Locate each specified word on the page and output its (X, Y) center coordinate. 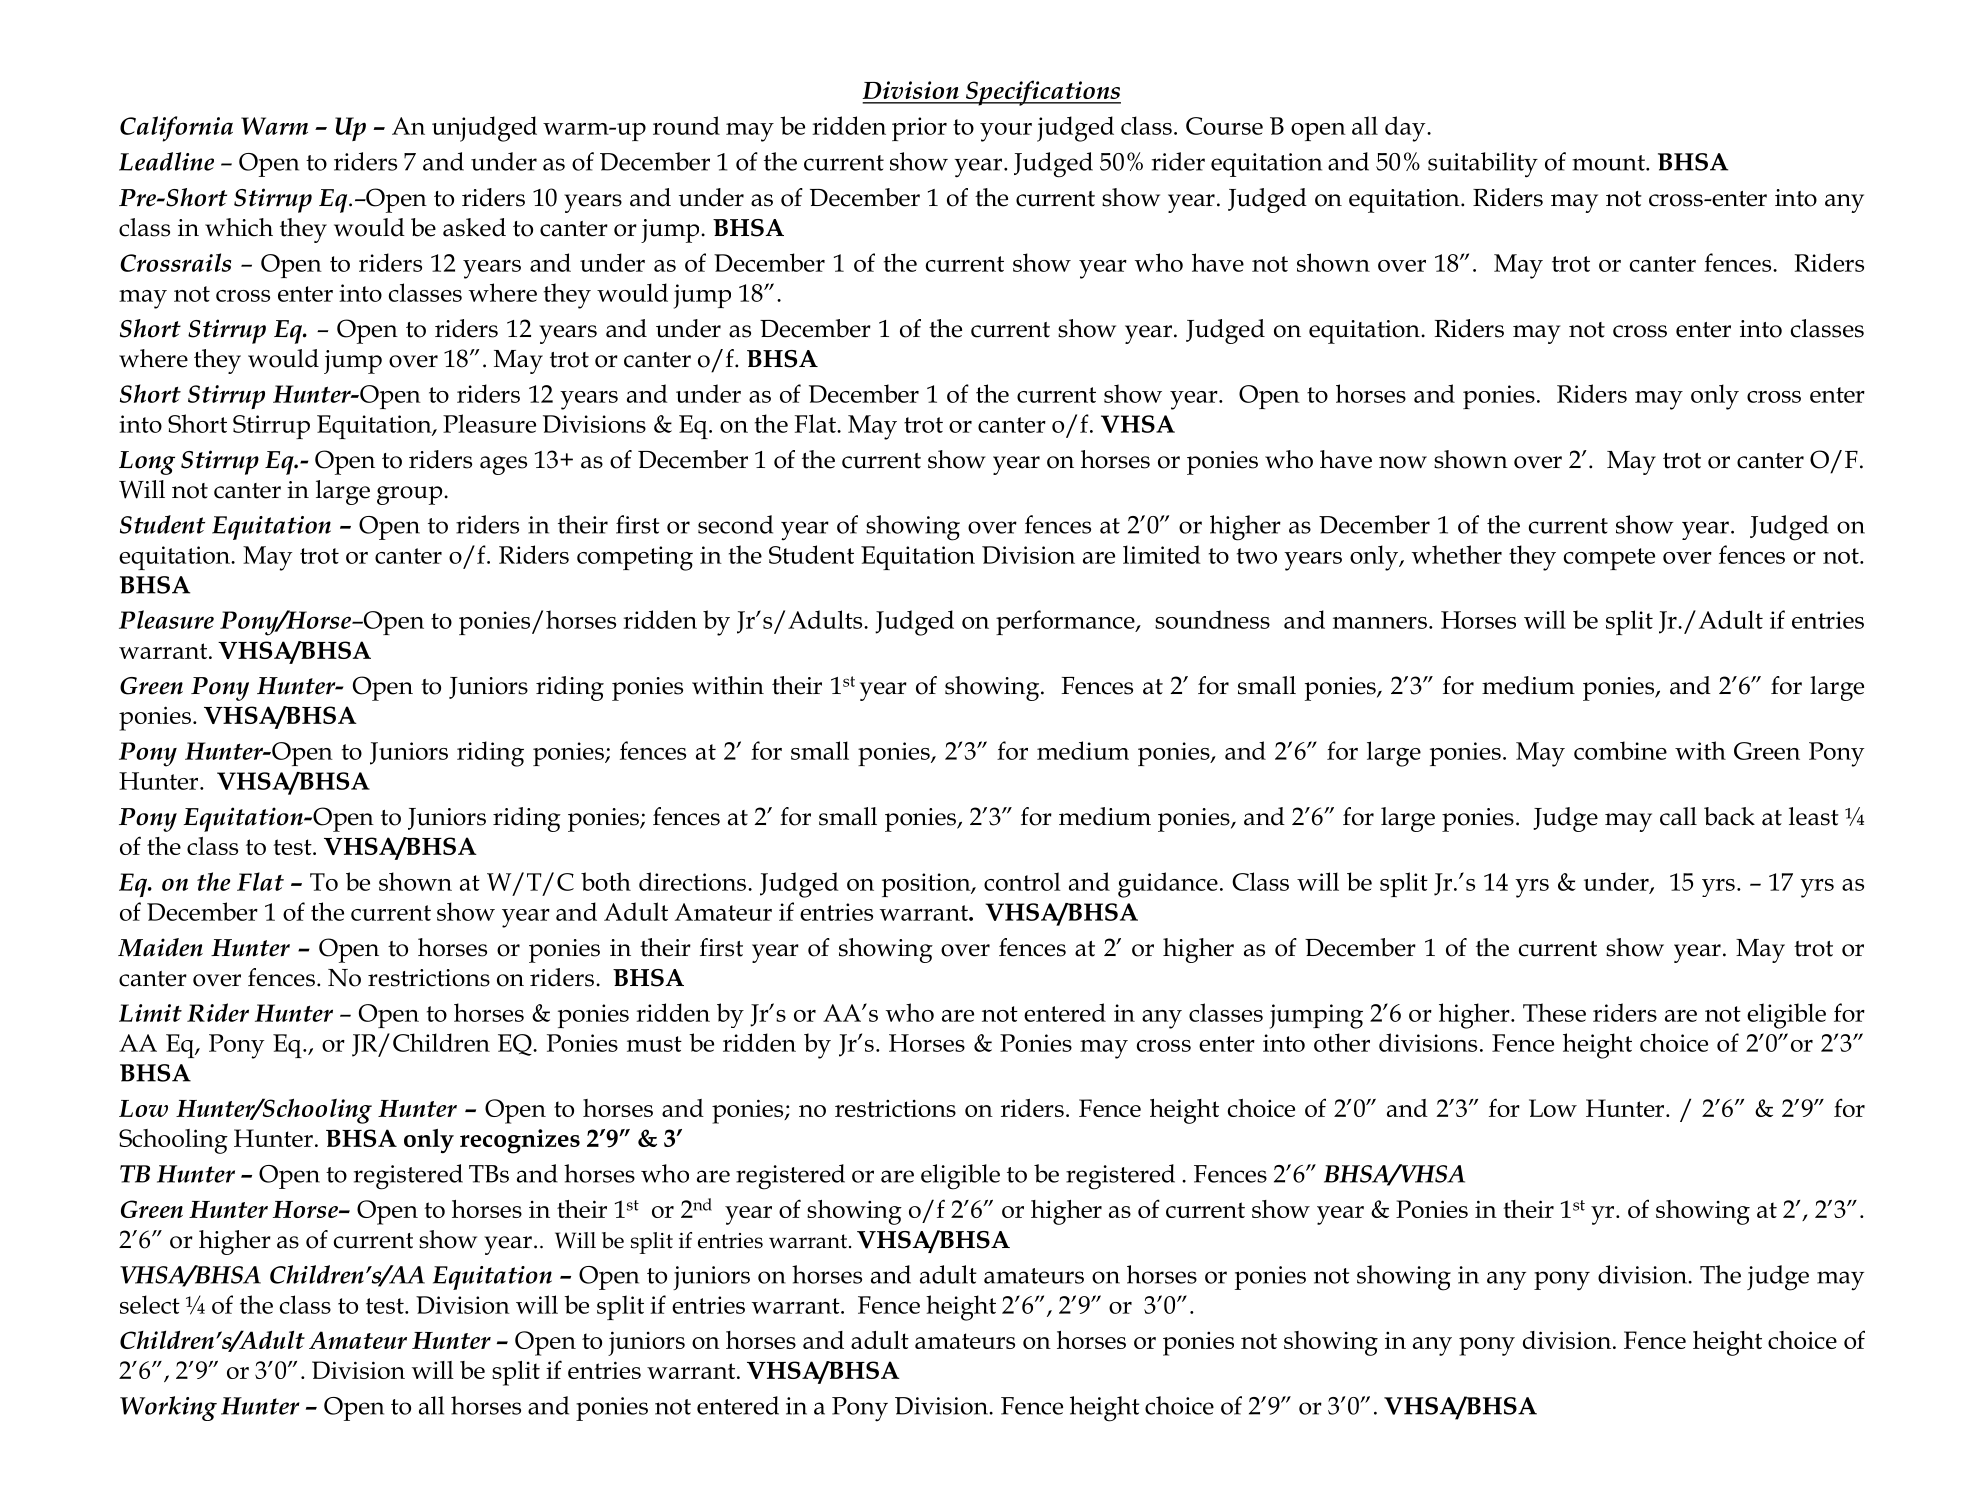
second (735, 524)
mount (1609, 163)
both (606, 881)
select (150, 1304)
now (1403, 462)
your (1006, 132)
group (411, 495)
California (176, 129)
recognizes (520, 1141)
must (654, 1044)
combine (1620, 750)
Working (168, 1408)
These (1554, 1012)
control (1022, 881)
